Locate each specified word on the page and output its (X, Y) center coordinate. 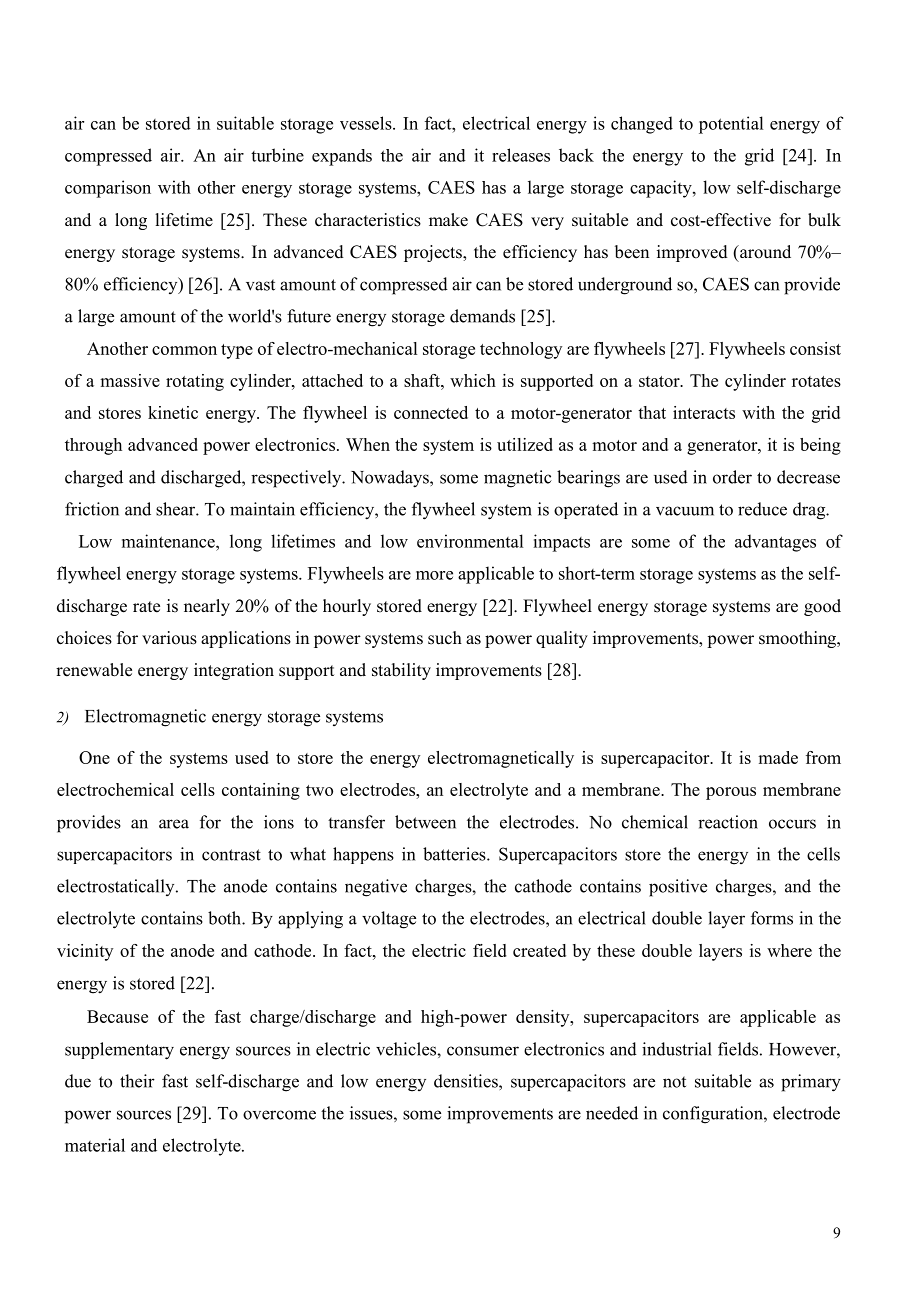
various (169, 638)
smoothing (798, 639)
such (445, 638)
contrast (231, 855)
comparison (108, 189)
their (137, 1081)
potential (731, 125)
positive (678, 888)
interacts (704, 412)
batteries (455, 854)
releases (521, 155)
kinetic (173, 412)
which (473, 380)
